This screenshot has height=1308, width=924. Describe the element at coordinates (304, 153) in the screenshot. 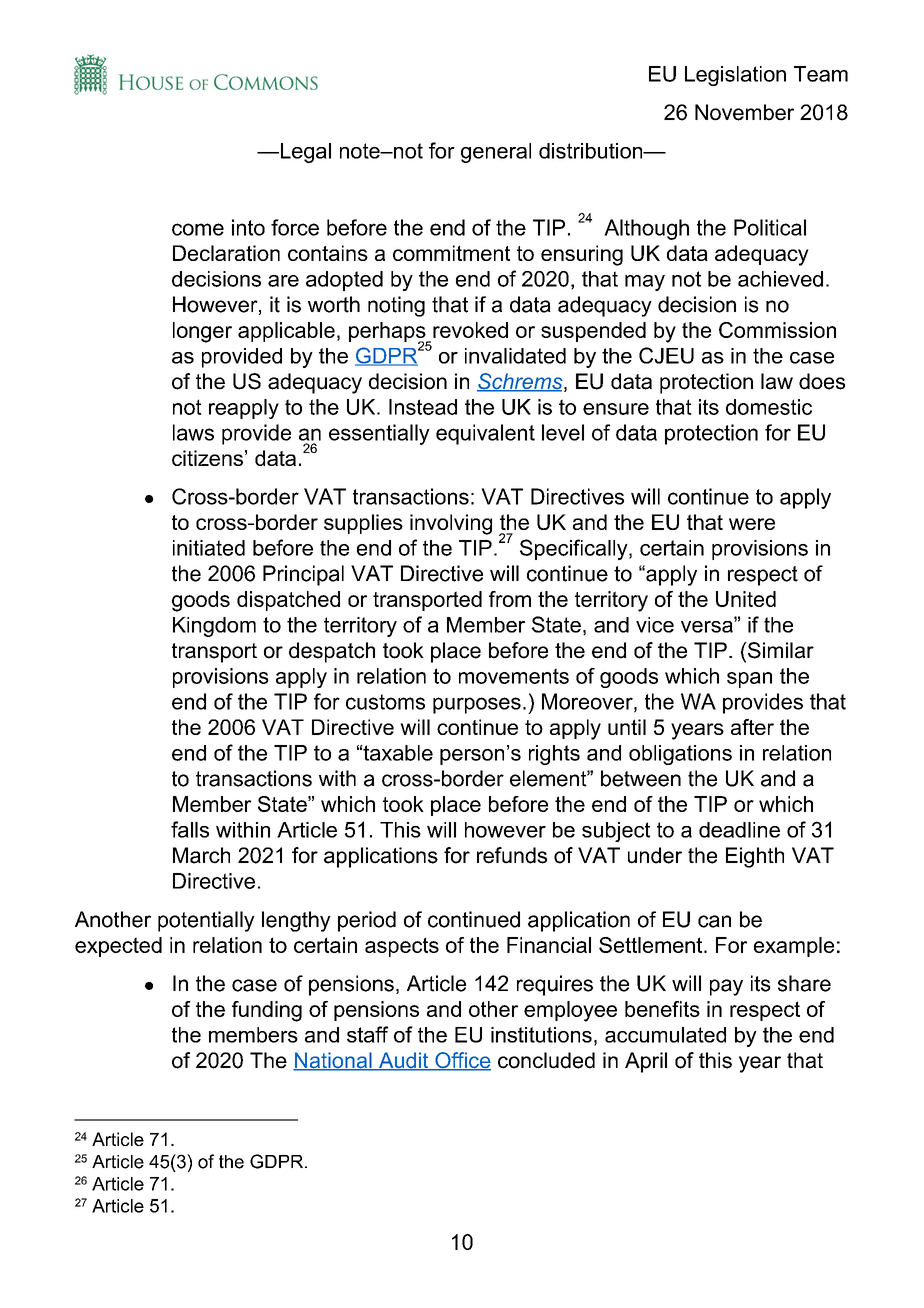

I see `Legal` at that location.
